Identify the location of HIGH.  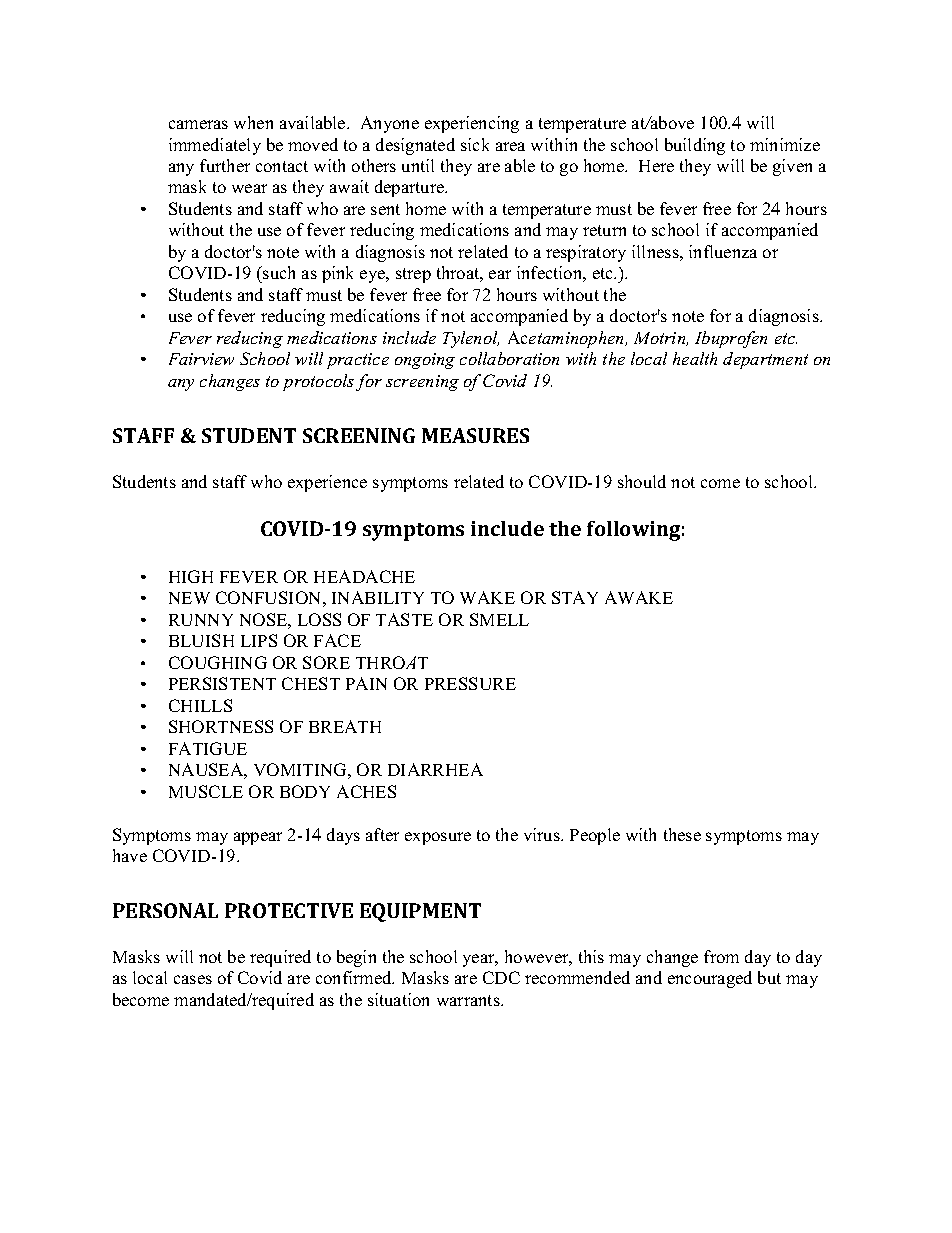
(191, 576).
